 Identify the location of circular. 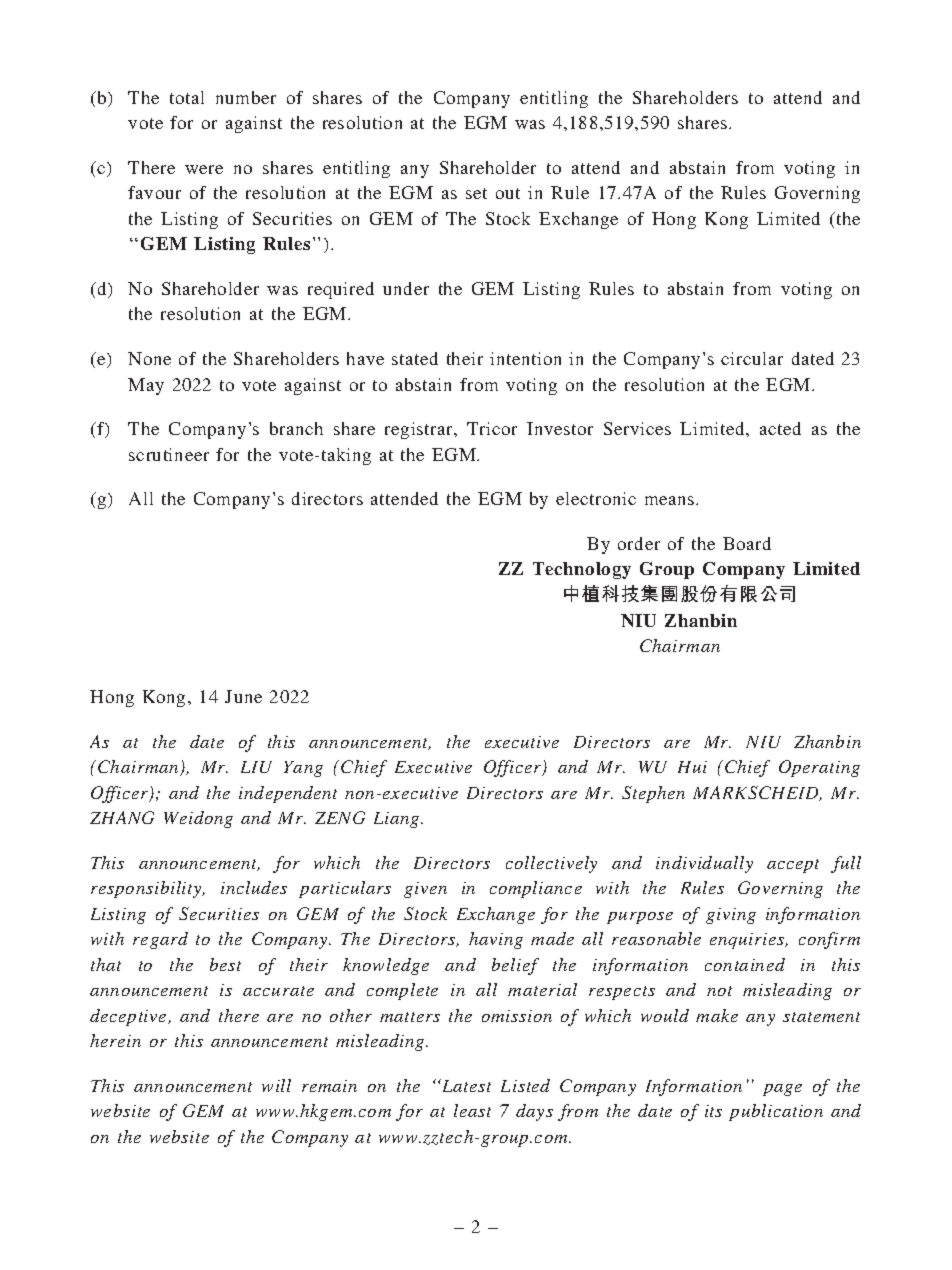
(752, 358).
